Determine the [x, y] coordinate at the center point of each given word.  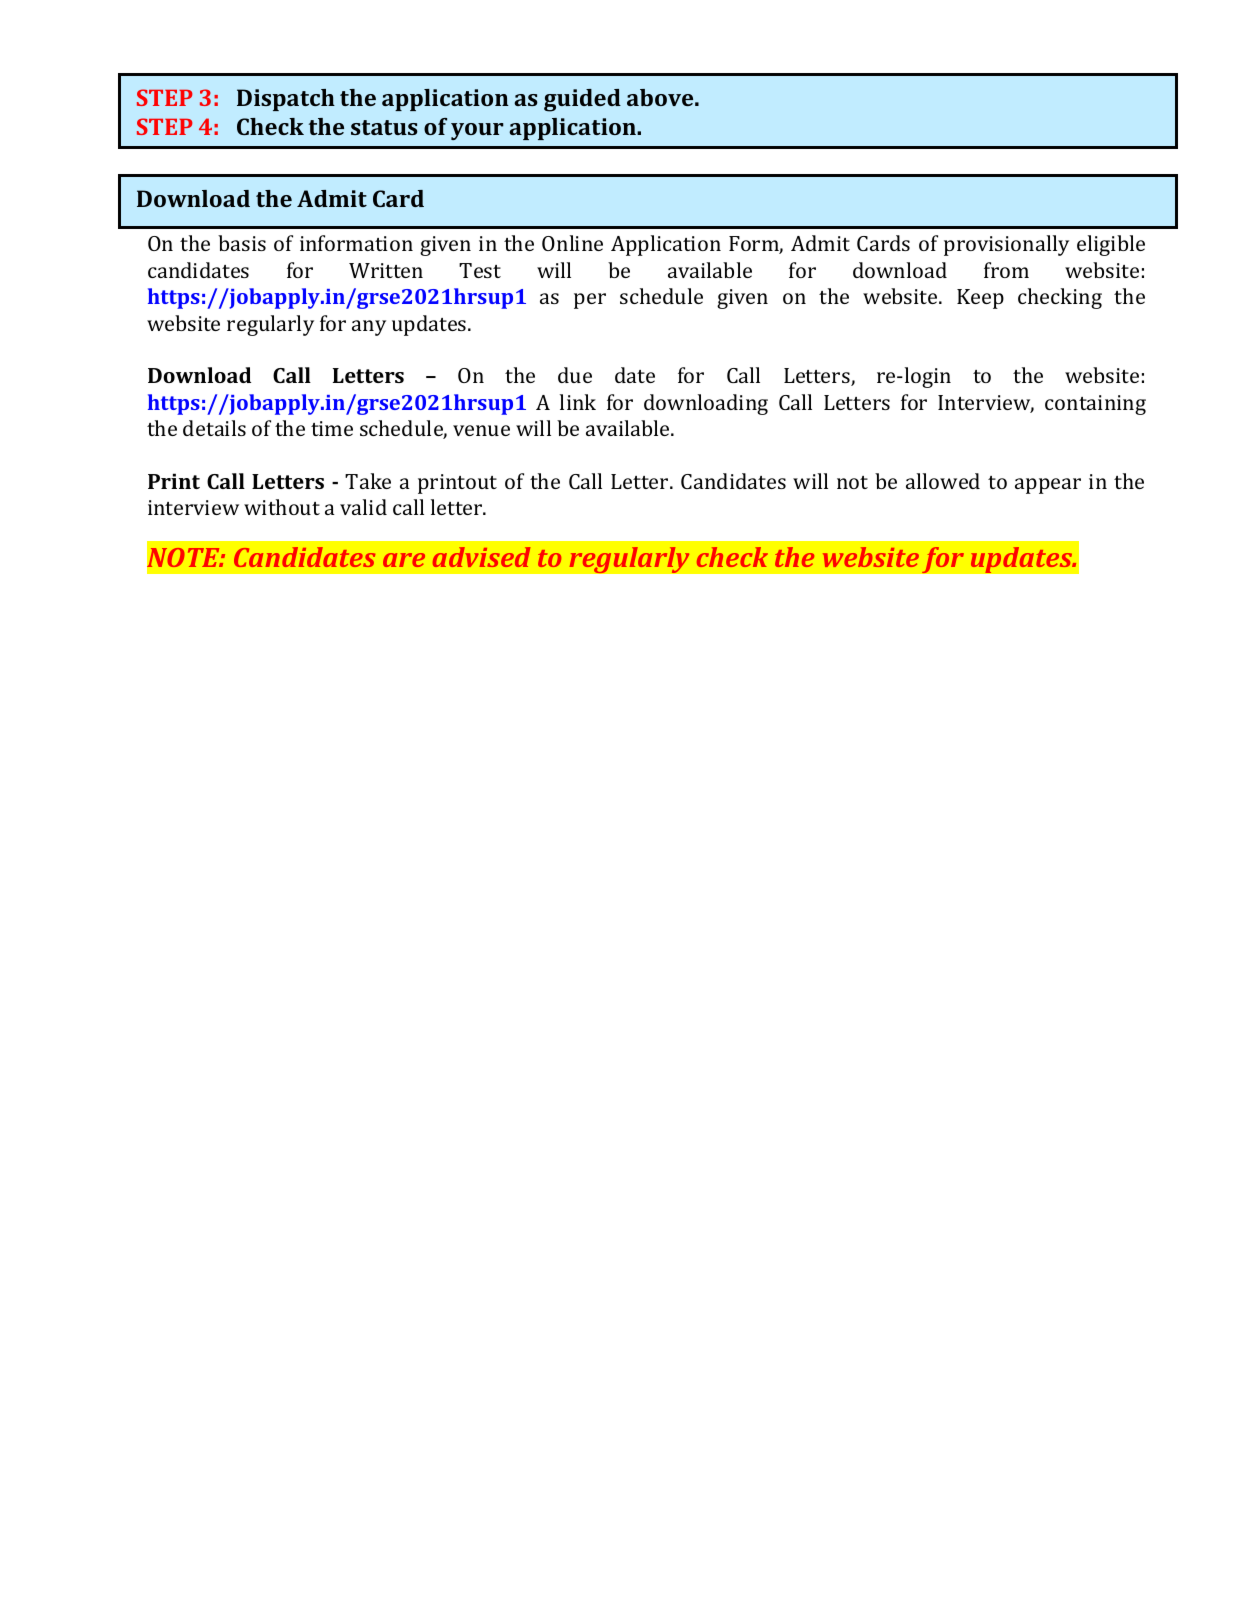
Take [368, 481]
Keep [980, 299]
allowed [943, 481]
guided [582, 100]
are [404, 560]
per [590, 301]
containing [1095, 405]
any [369, 328]
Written [386, 270]
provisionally [1006, 245]
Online [572, 243]
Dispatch [286, 100]
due [575, 375]
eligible [1111, 245]
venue [481, 430]
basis [242, 243]
